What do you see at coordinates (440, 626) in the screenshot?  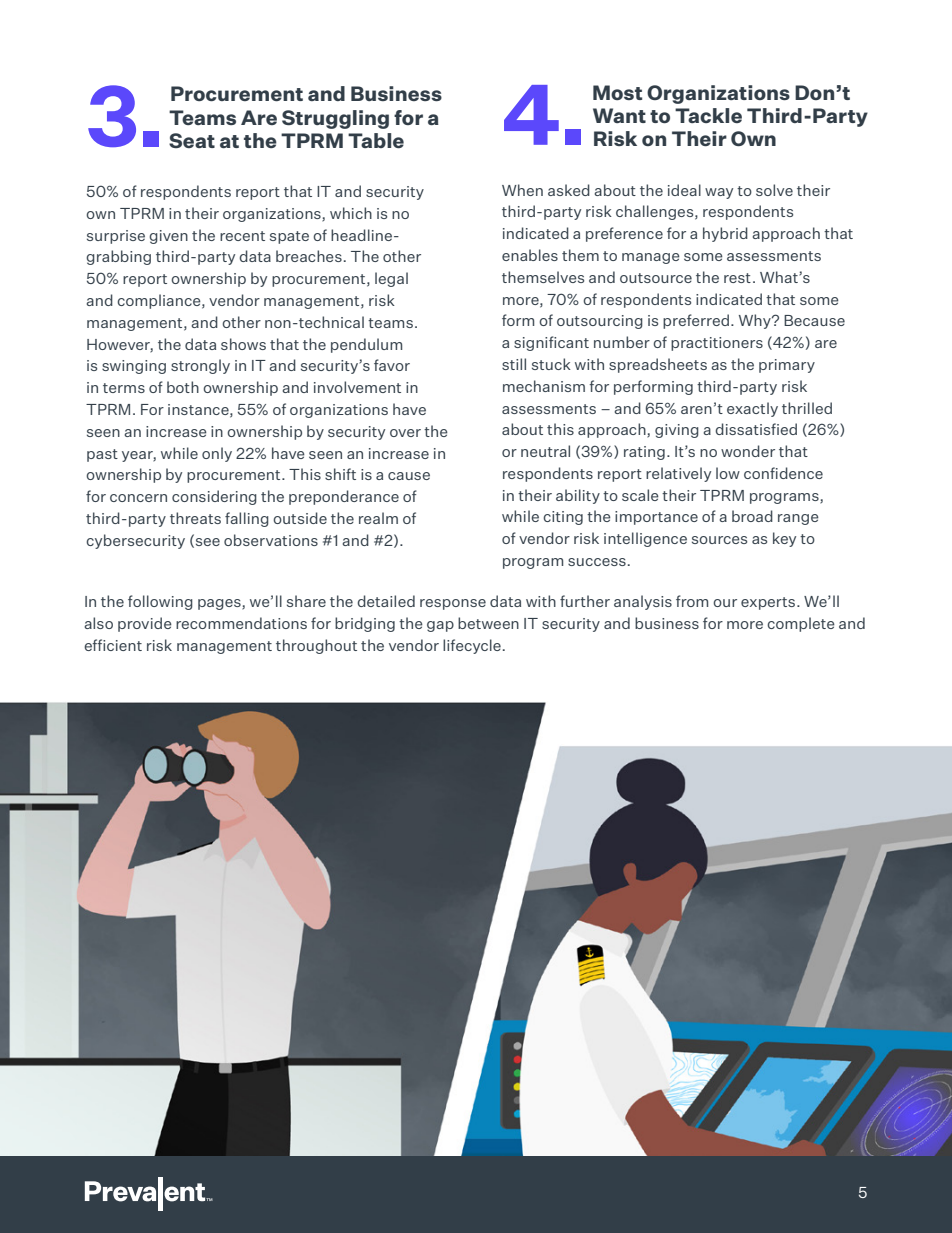 I see `gap` at bounding box center [440, 626].
